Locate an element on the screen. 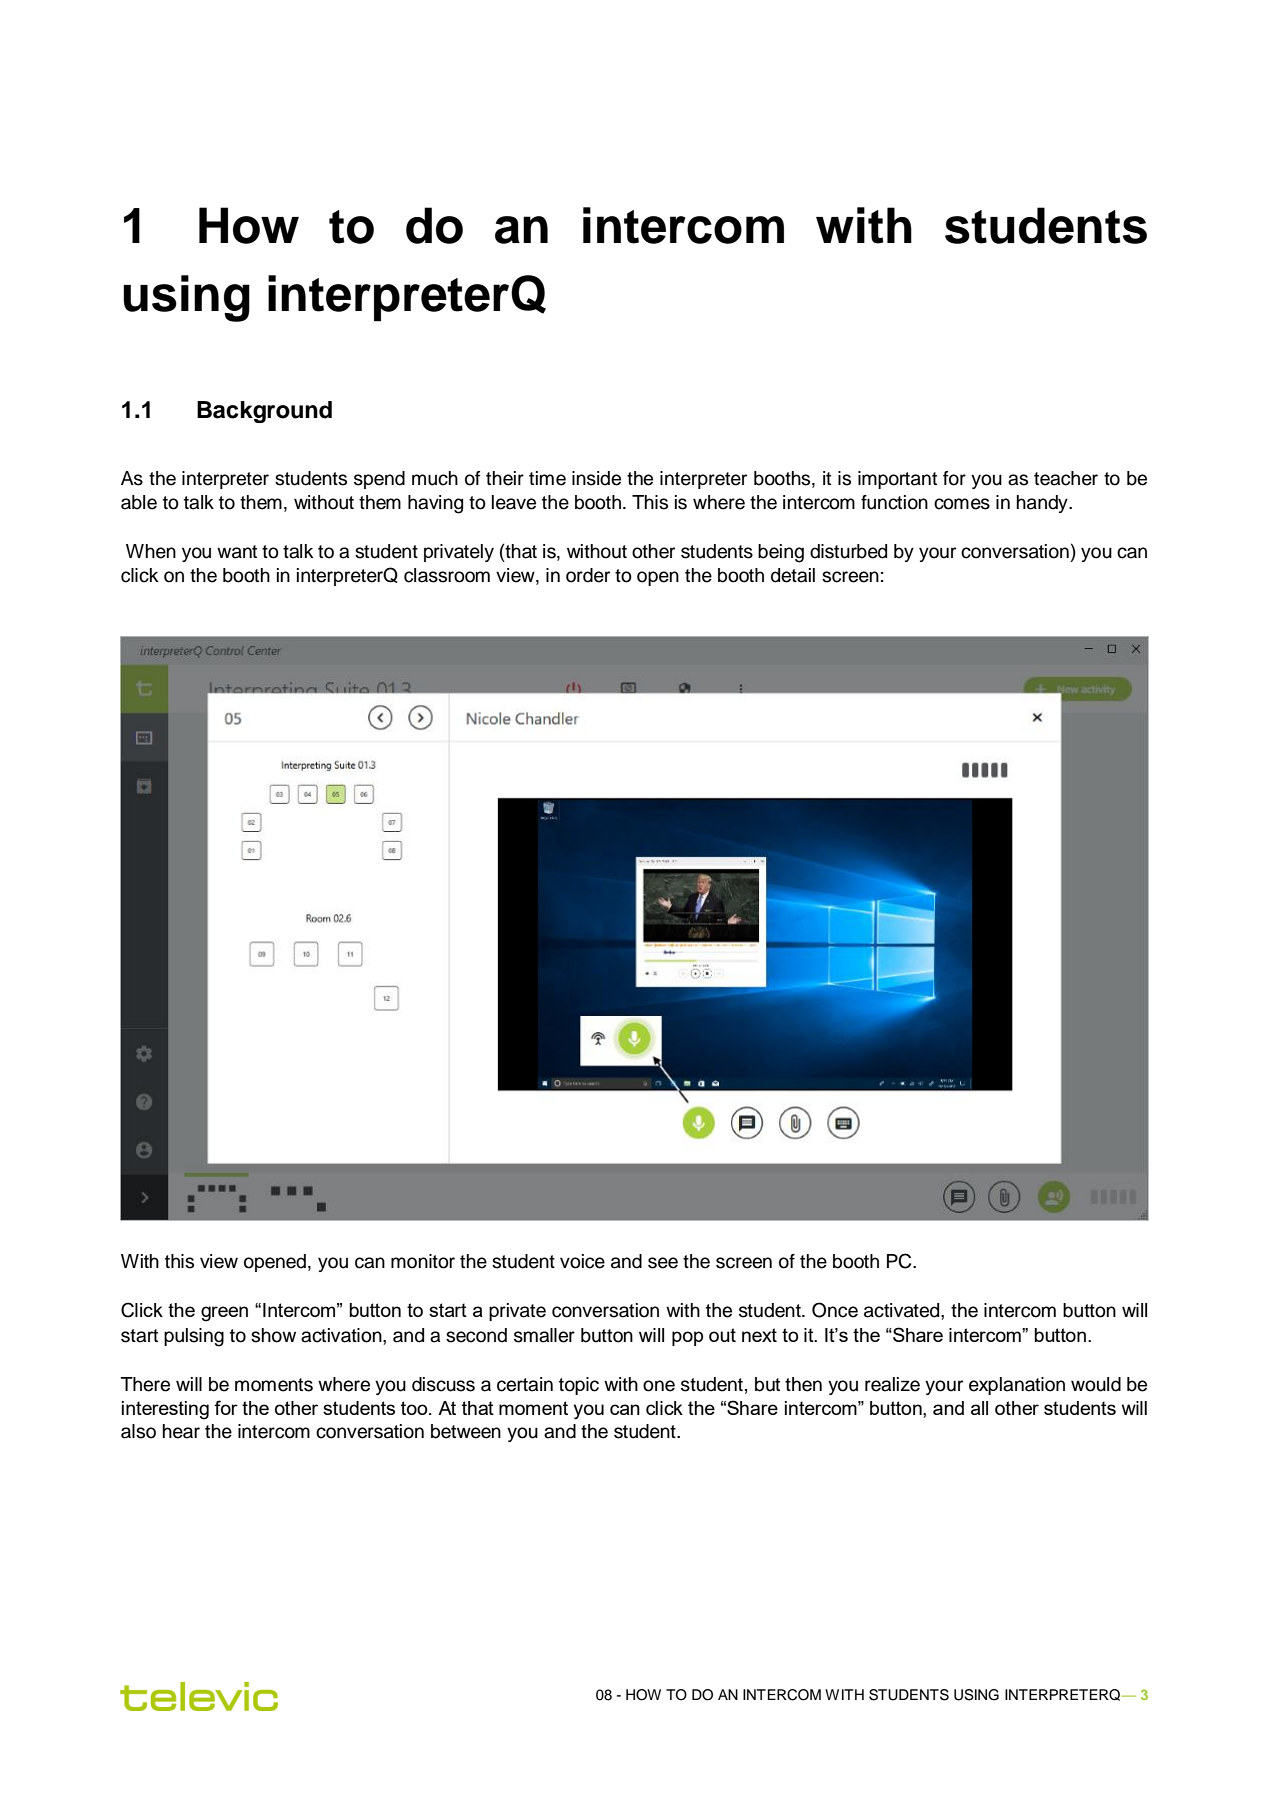  voice is located at coordinates (582, 1261).
